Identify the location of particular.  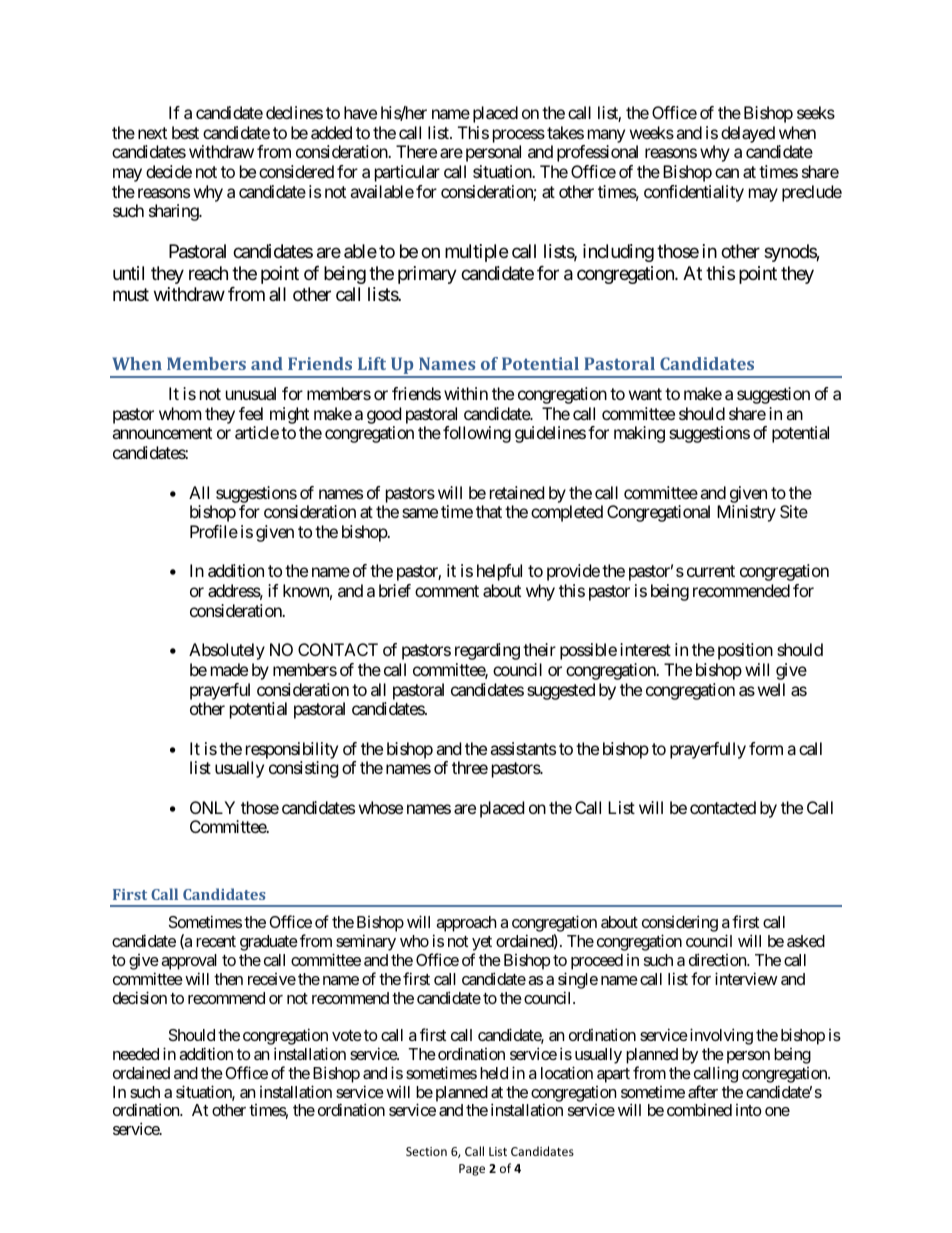
(407, 173).
